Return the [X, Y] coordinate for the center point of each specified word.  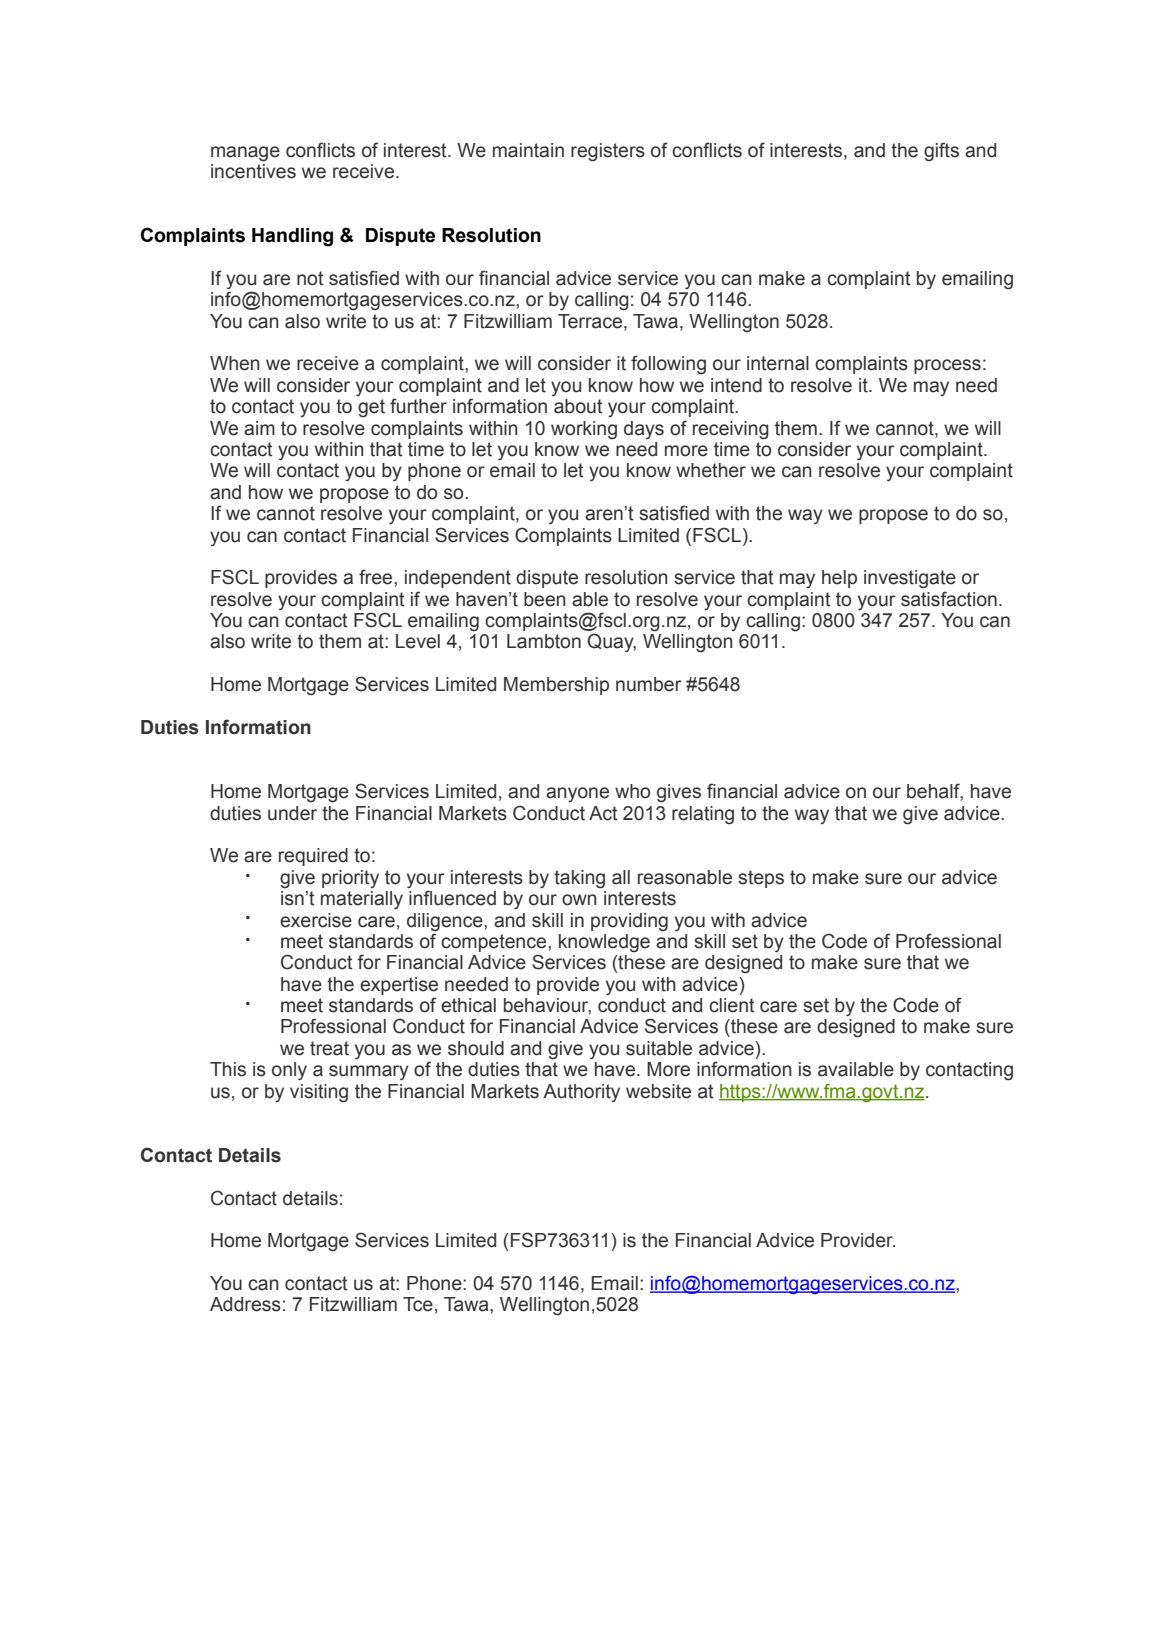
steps [761, 879]
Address [245, 1304]
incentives [253, 171]
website [658, 1091]
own [579, 900]
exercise [316, 920]
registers [608, 152]
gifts [941, 152]
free [377, 577]
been [545, 599]
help [839, 579]
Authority [581, 1093]
